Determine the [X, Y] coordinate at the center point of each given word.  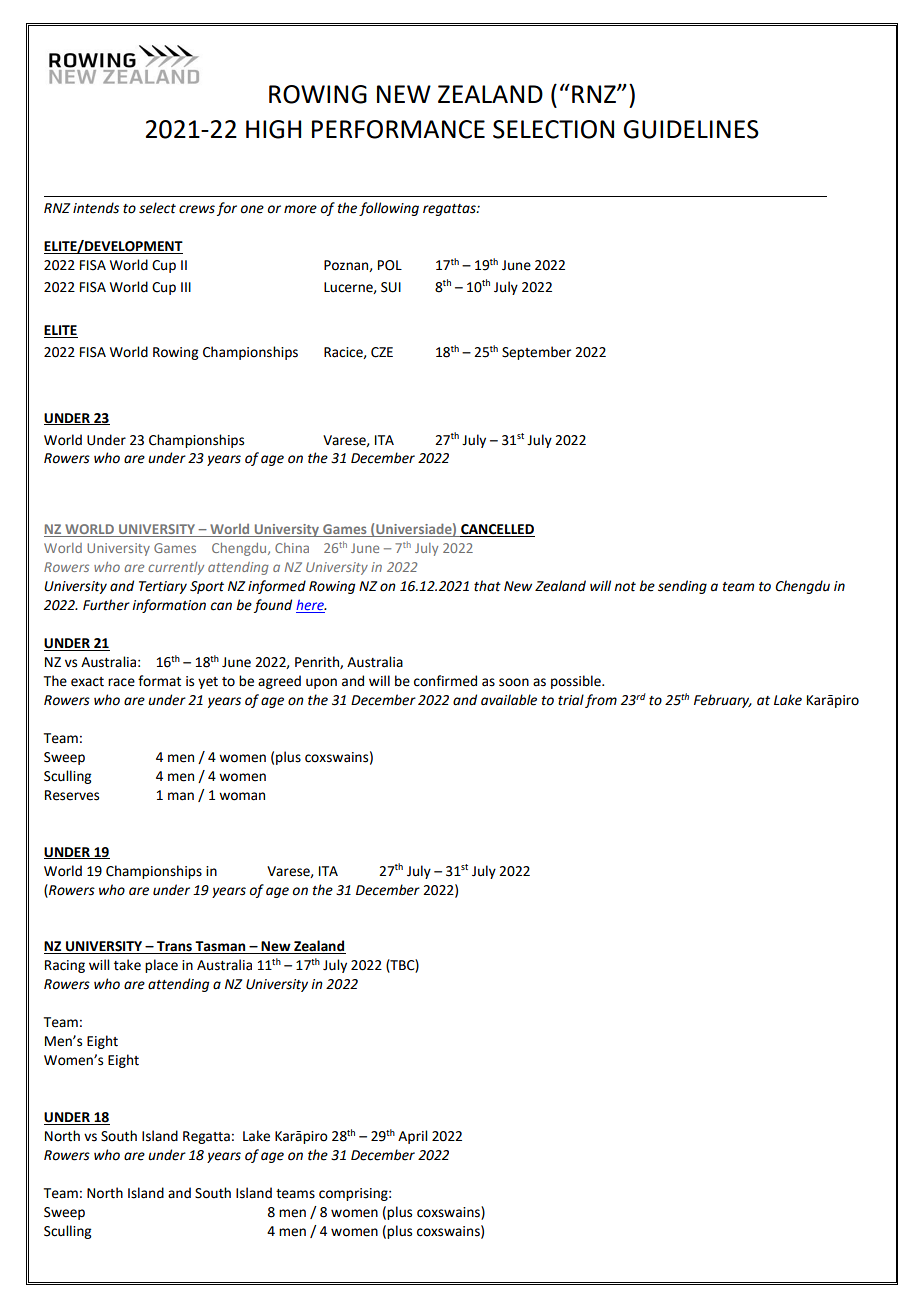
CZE [382, 352]
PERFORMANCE [398, 129]
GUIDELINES [691, 129]
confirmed [445, 681]
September [536, 353]
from [601, 701]
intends [96, 208]
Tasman [221, 947]
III [186, 287]
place [161, 966]
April [412, 1137]
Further [106, 605]
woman [242, 796]
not [625, 587]
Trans [174, 947]
